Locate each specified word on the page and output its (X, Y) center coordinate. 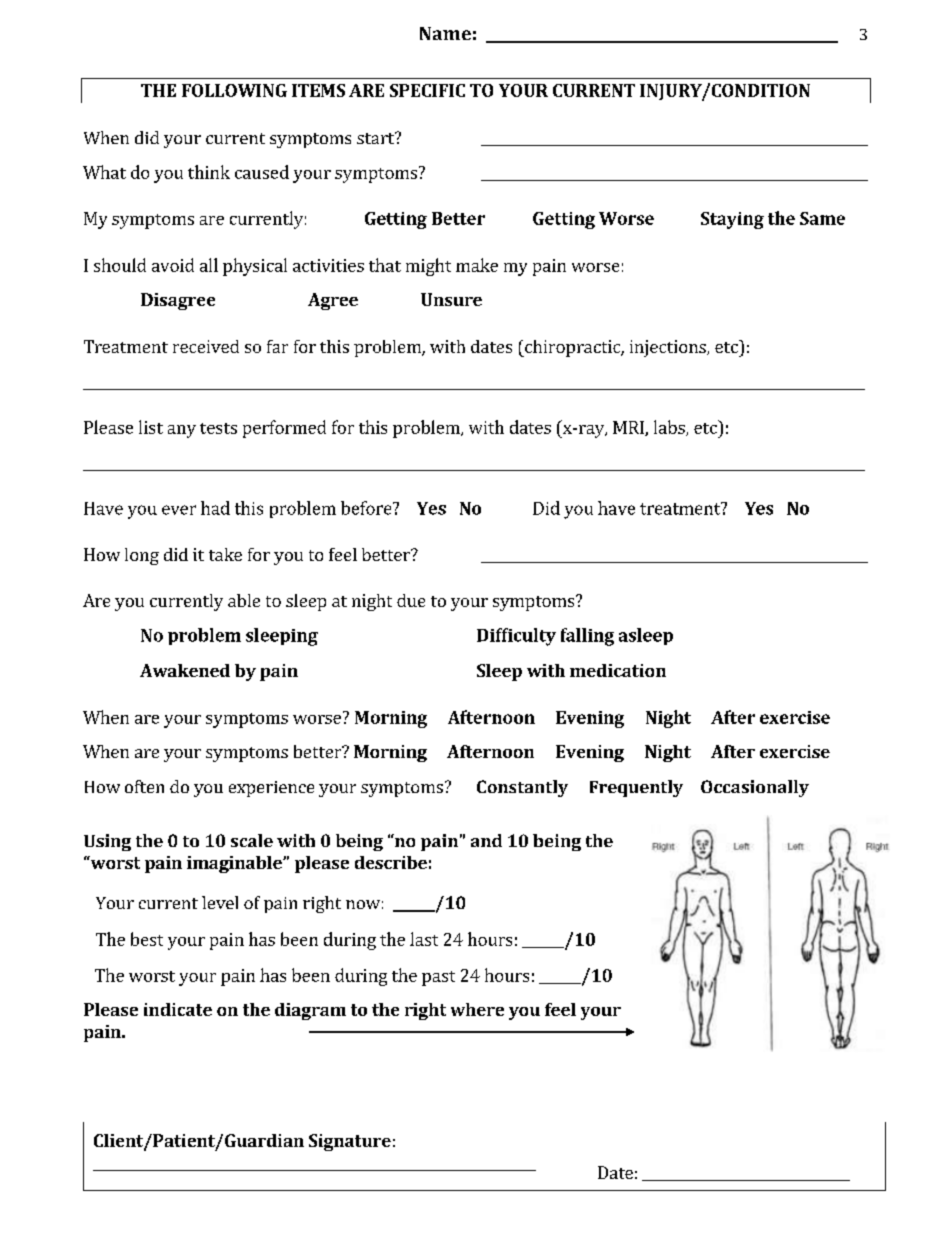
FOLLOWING (234, 90)
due (411, 600)
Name (445, 33)
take (225, 554)
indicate (178, 1009)
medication (618, 670)
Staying (732, 220)
